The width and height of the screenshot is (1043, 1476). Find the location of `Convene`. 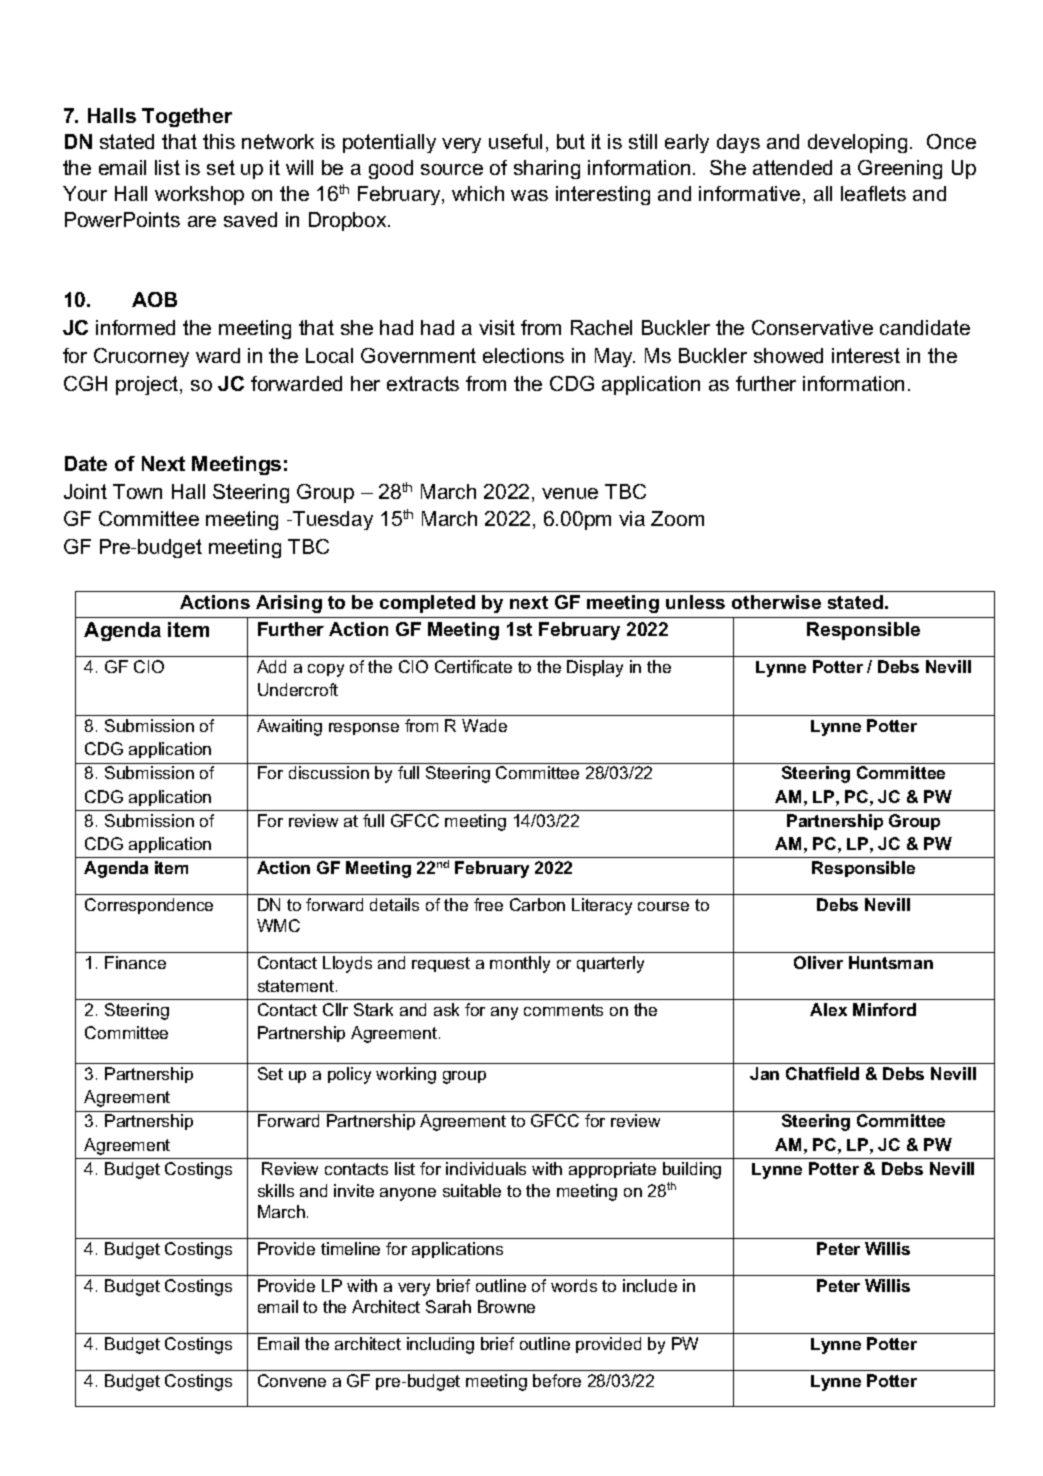

Convene is located at coordinates (292, 1380).
